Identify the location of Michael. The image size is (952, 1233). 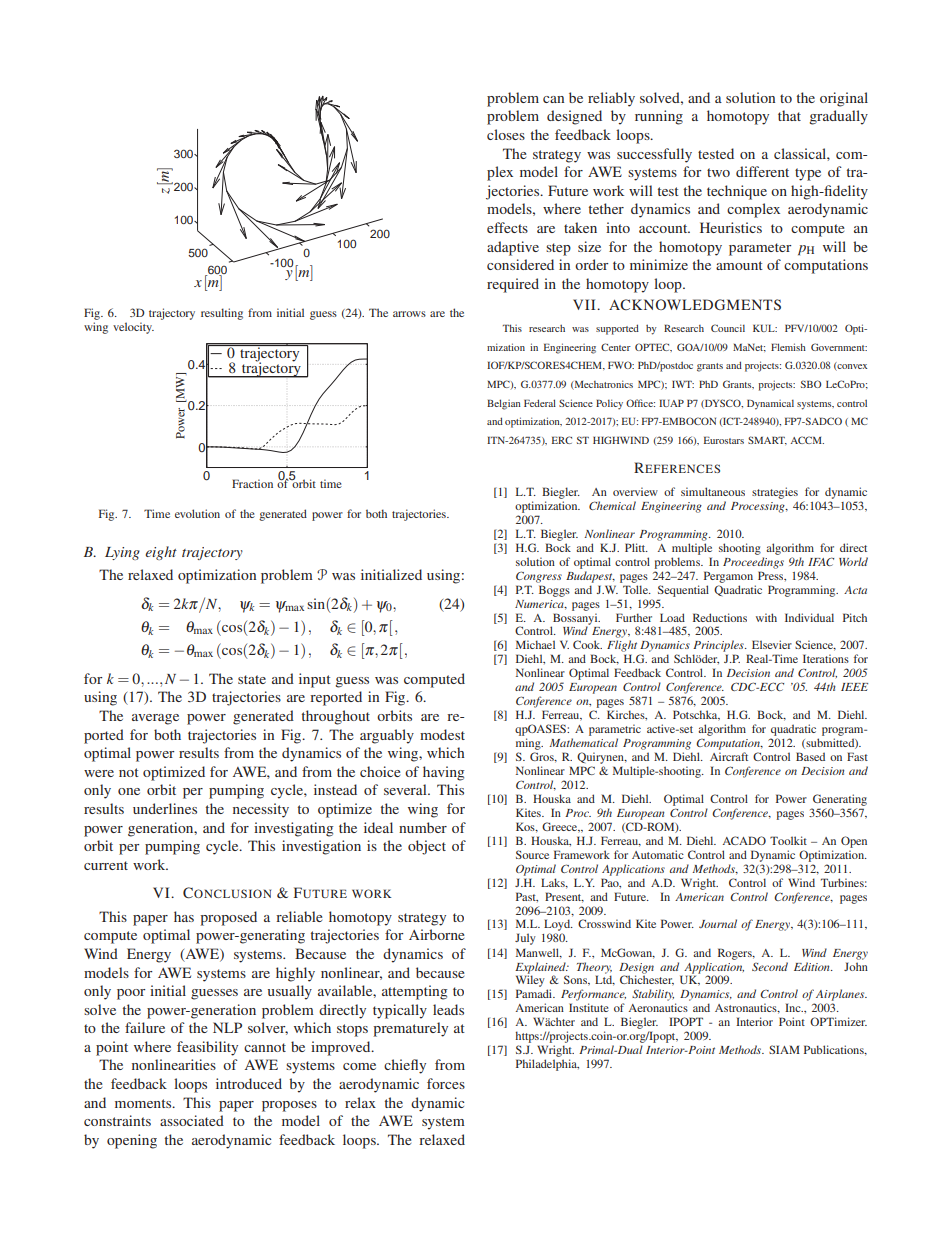
(535, 644).
